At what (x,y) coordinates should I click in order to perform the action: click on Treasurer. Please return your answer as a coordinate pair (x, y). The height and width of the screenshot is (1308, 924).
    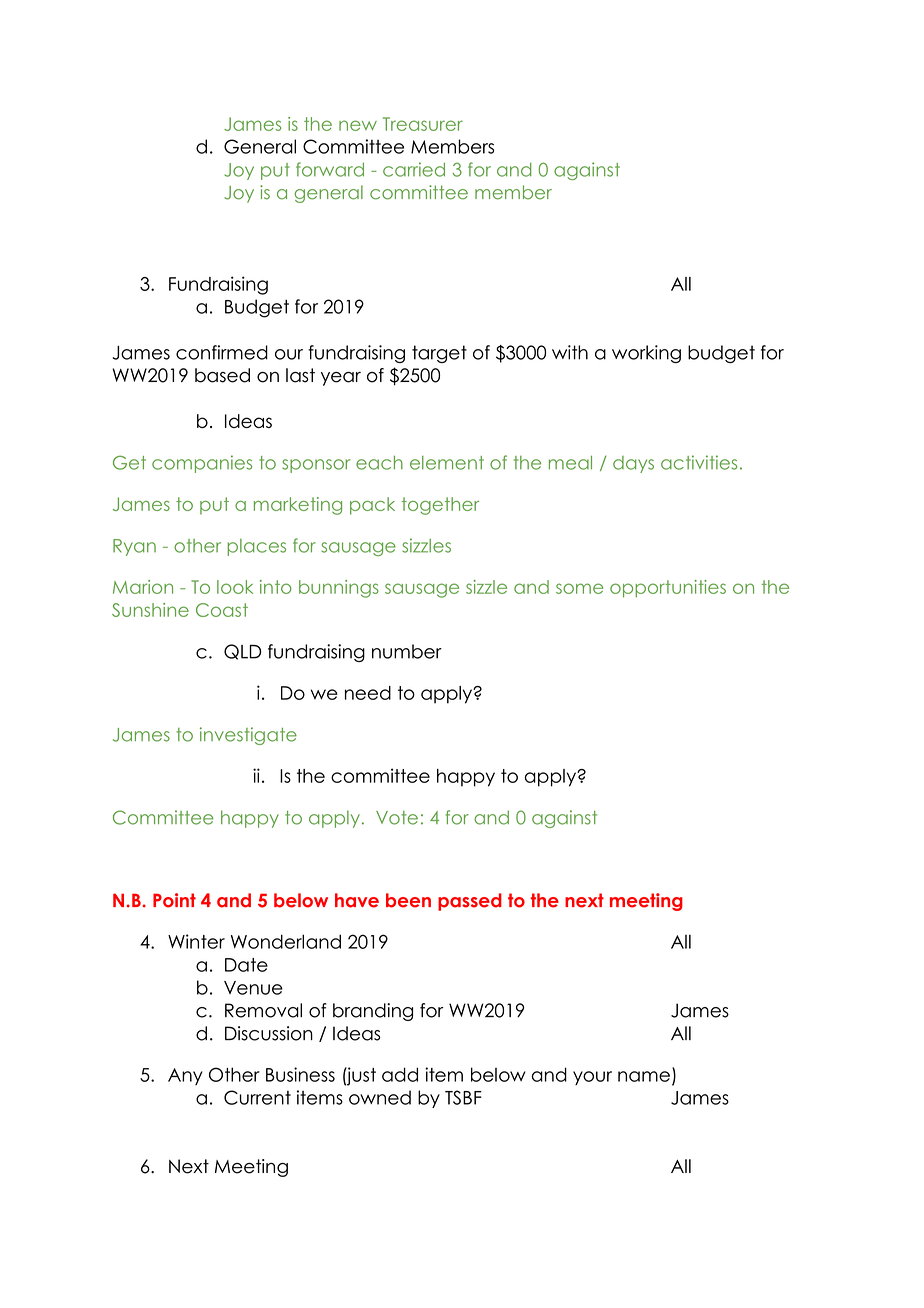
    Looking at the image, I should click on (423, 124).
